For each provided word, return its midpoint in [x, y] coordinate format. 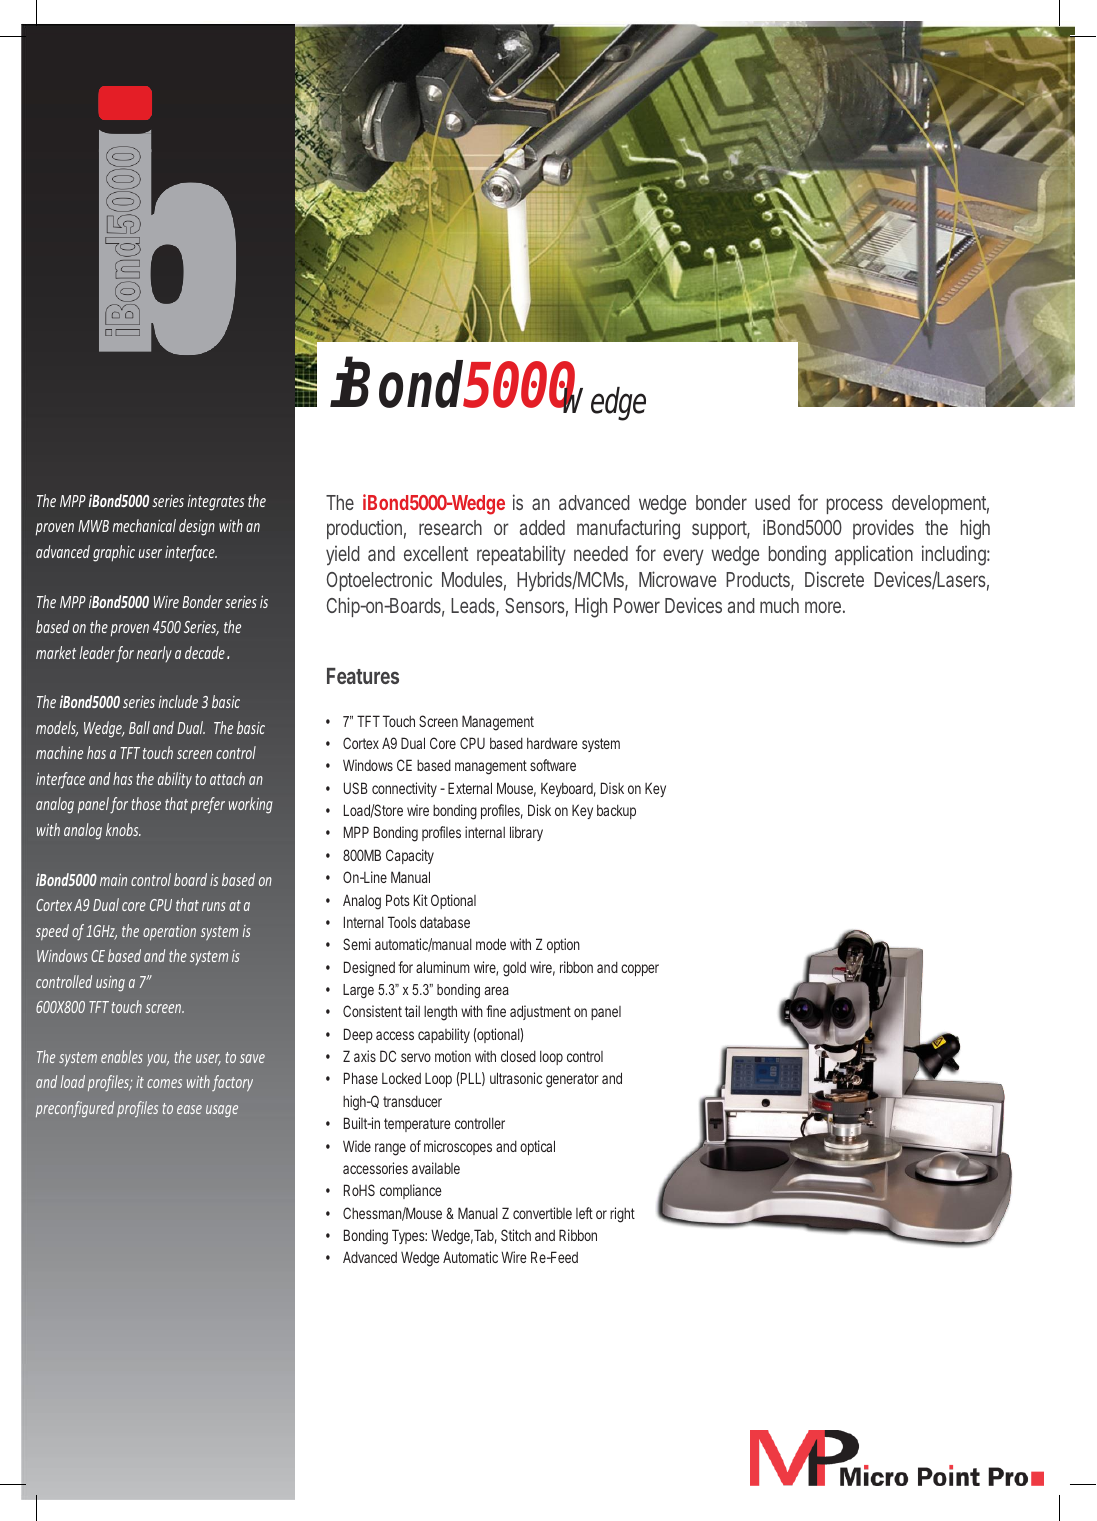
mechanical [144, 525]
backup [616, 812]
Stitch [516, 1235]
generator [572, 1080]
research [450, 527]
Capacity [410, 856]
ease [189, 1109]
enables [122, 1056]
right [622, 1215]
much [779, 605]
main [113, 880]
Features [363, 676]
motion [453, 1056]
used [772, 502]
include [178, 701]
